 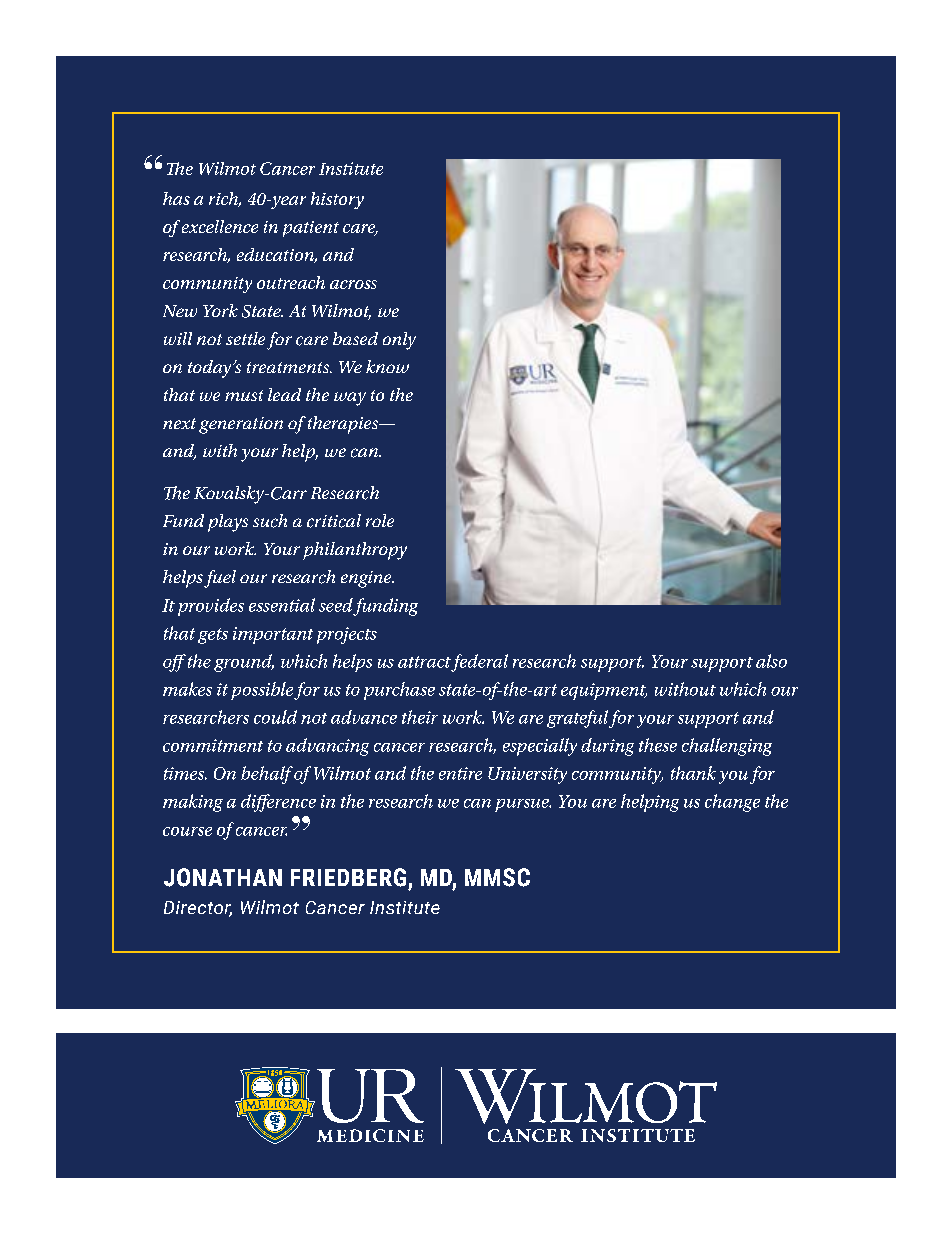 I want to click on generation, so click(x=241, y=425).
